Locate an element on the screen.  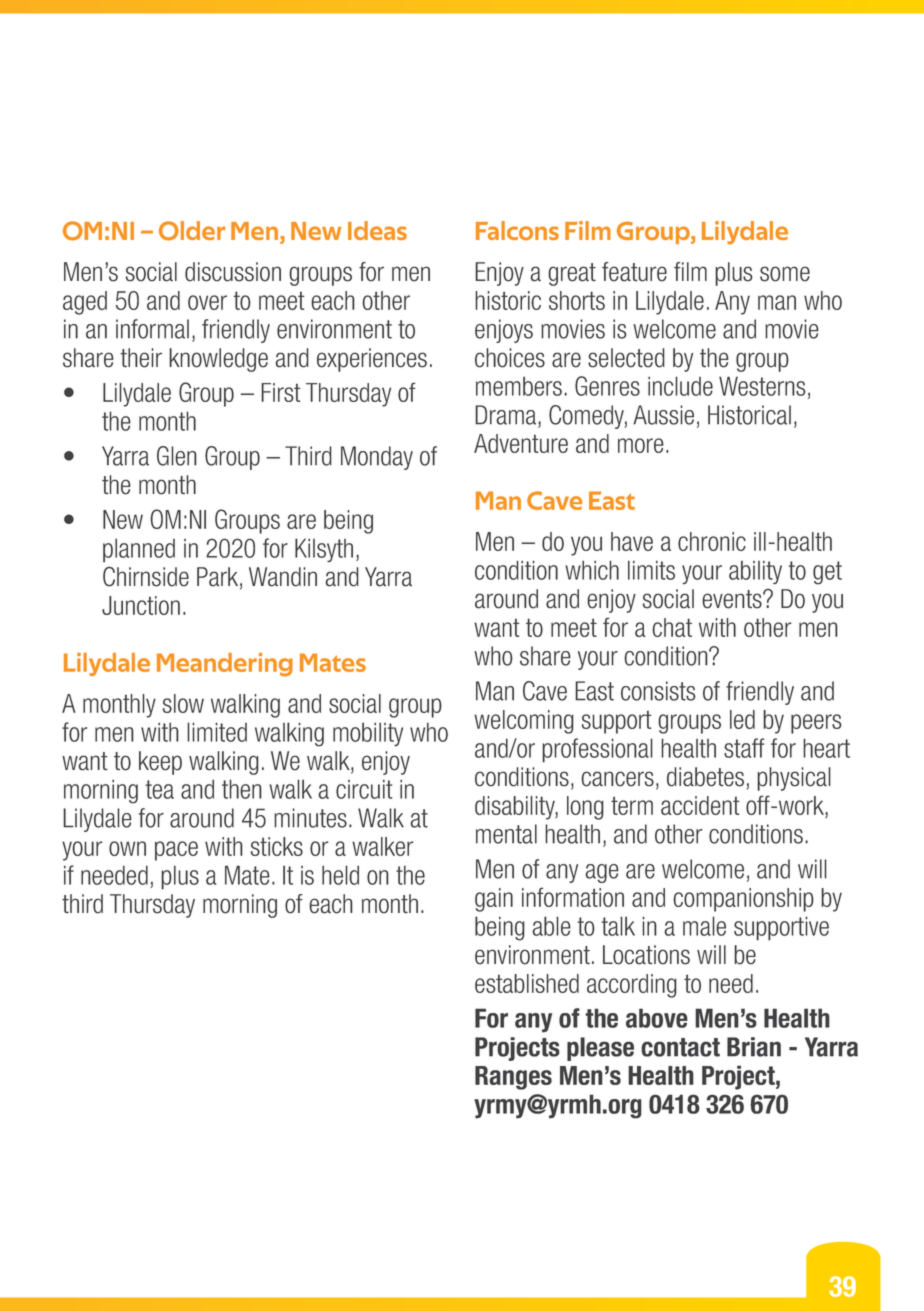
Brian is located at coordinates (754, 1047).
